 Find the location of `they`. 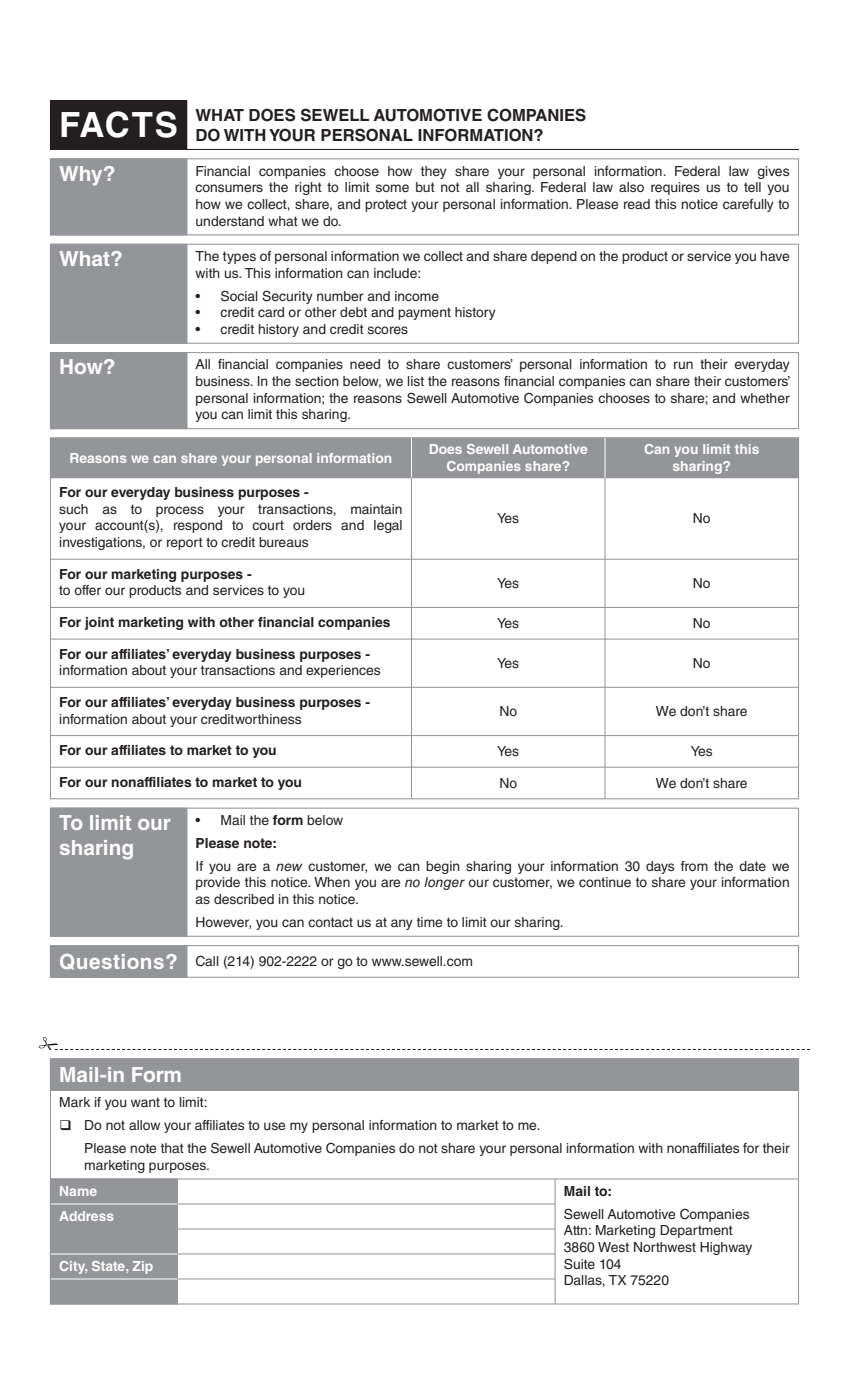

they is located at coordinates (434, 172).
